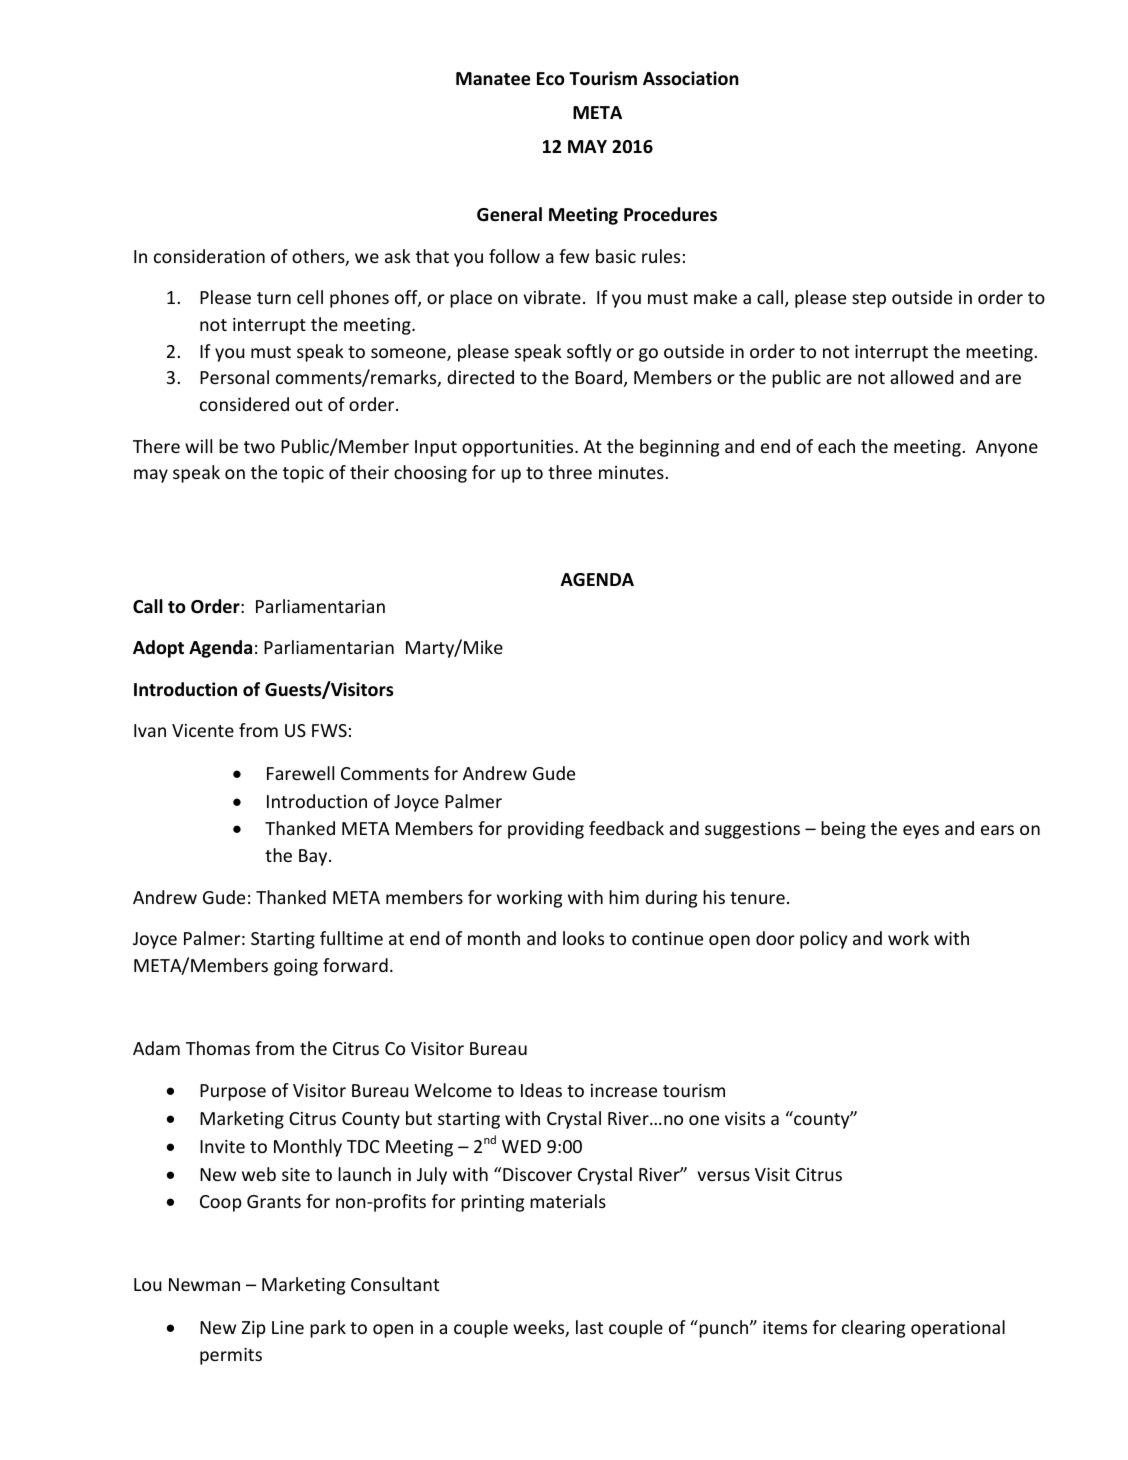  Describe the element at coordinates (823, 940) in the screenshot. I see `policy` at that location.
